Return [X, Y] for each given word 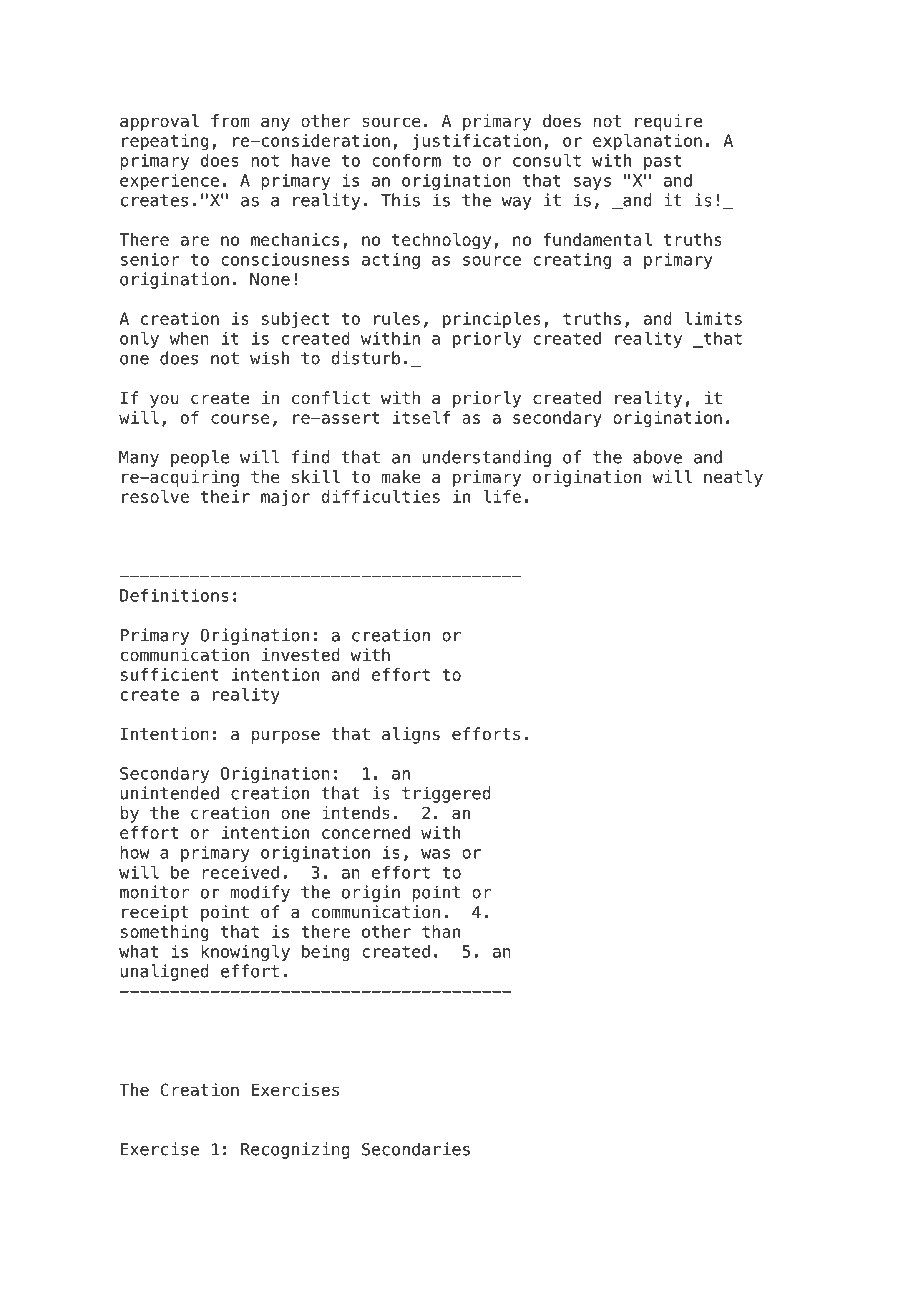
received [240, 872]
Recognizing [295, 1150]
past [662, 162]
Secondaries [416, 1149]
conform [406, 160]
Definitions [174, 595]
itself [421, 417]
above [657, 457]
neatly [733, 478]
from [230, 121]
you [164, 401]
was [435, 854]
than [441, 931]
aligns [411, 735]
